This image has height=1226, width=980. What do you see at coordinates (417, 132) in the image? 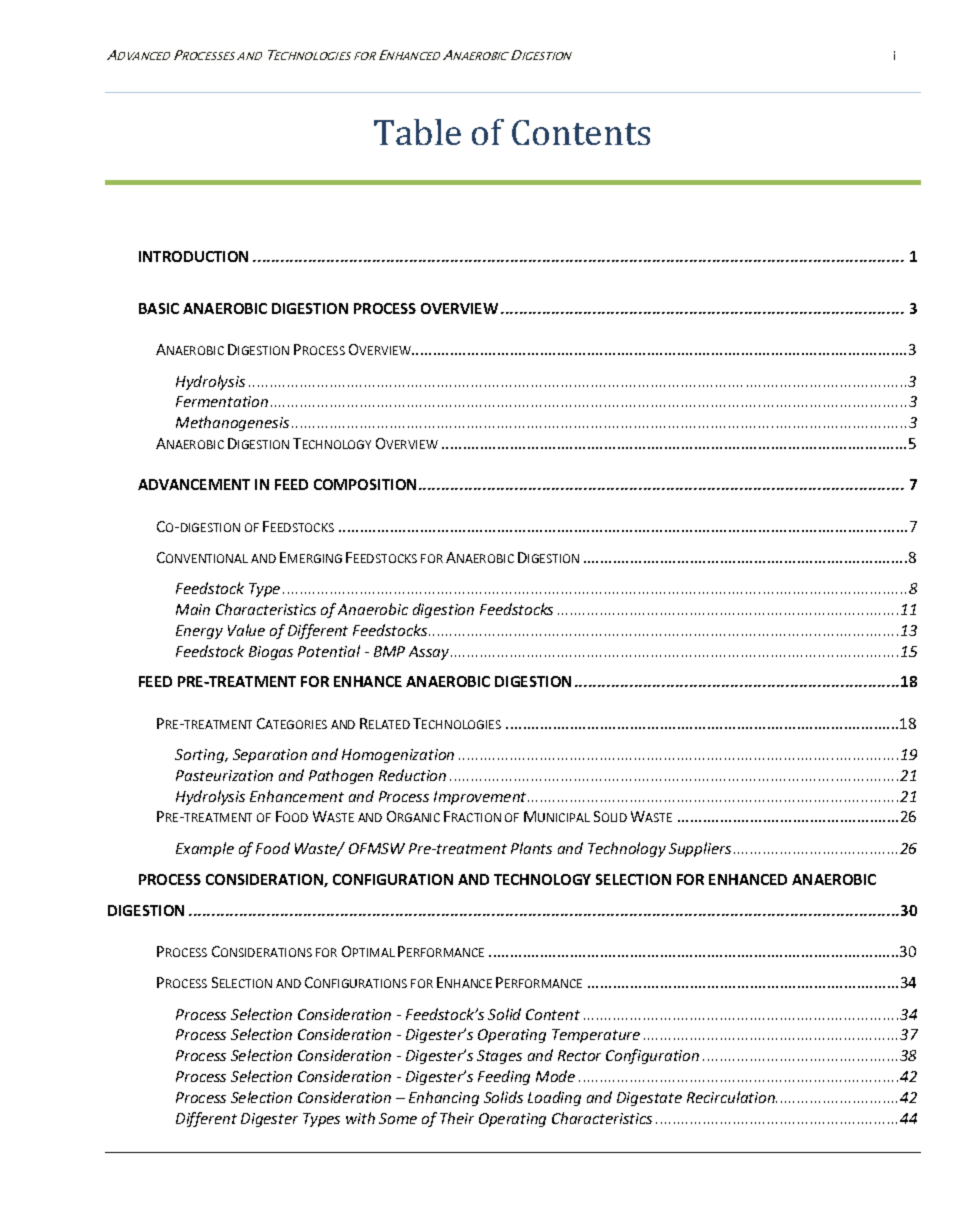
I see `Table` at bounding box center [417, 132].
